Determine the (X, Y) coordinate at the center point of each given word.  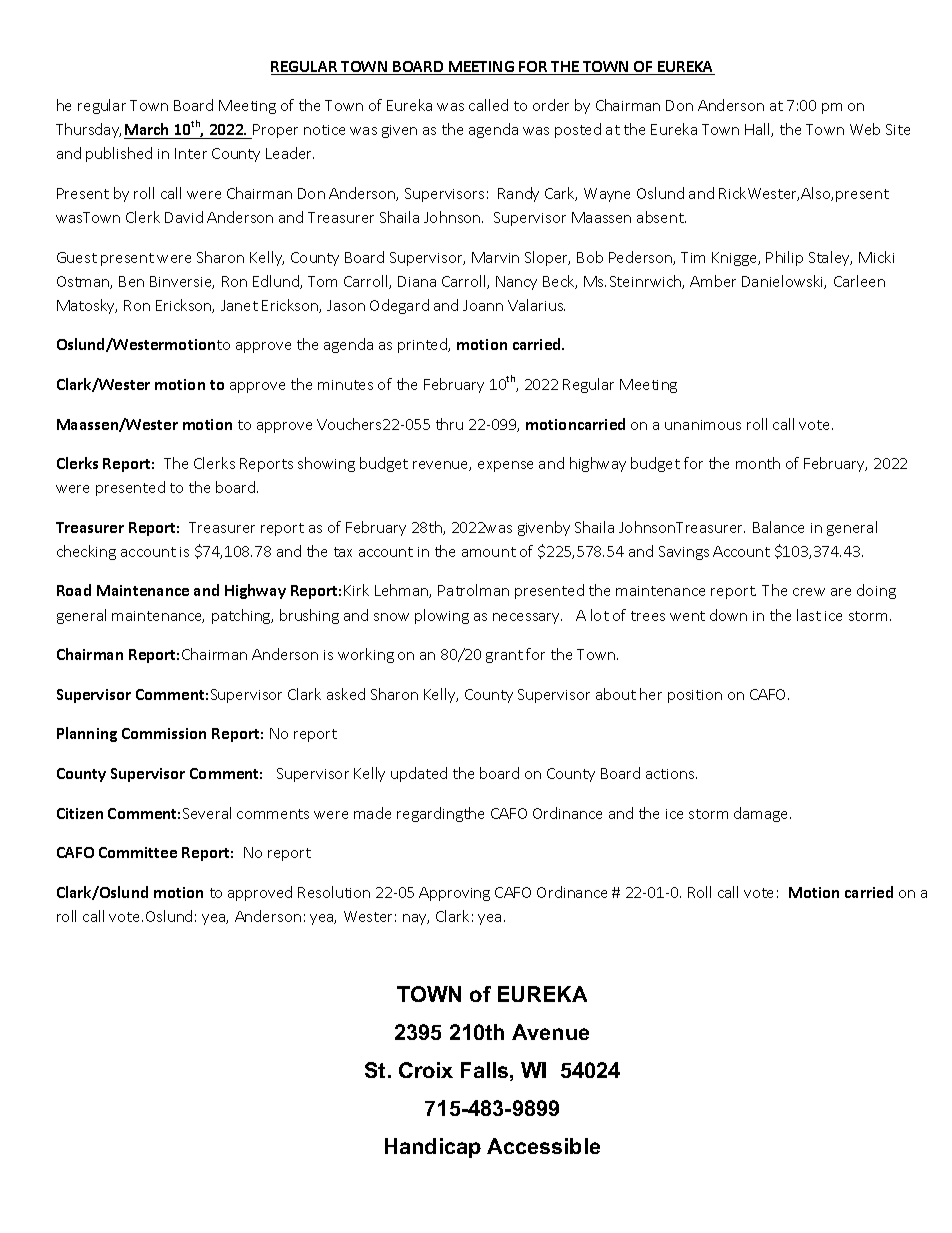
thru (449, 424)
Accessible (543, 1146)
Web (865, 129)
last (809, 615)
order (551, 105)
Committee (138, 852)
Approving (454, 894)
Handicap (433, 1148)
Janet (239, 305)
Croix (426, 1070)
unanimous (703, 425)
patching (242, 616)
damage (762, 814)
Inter (191, 153)
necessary (527, 618)
